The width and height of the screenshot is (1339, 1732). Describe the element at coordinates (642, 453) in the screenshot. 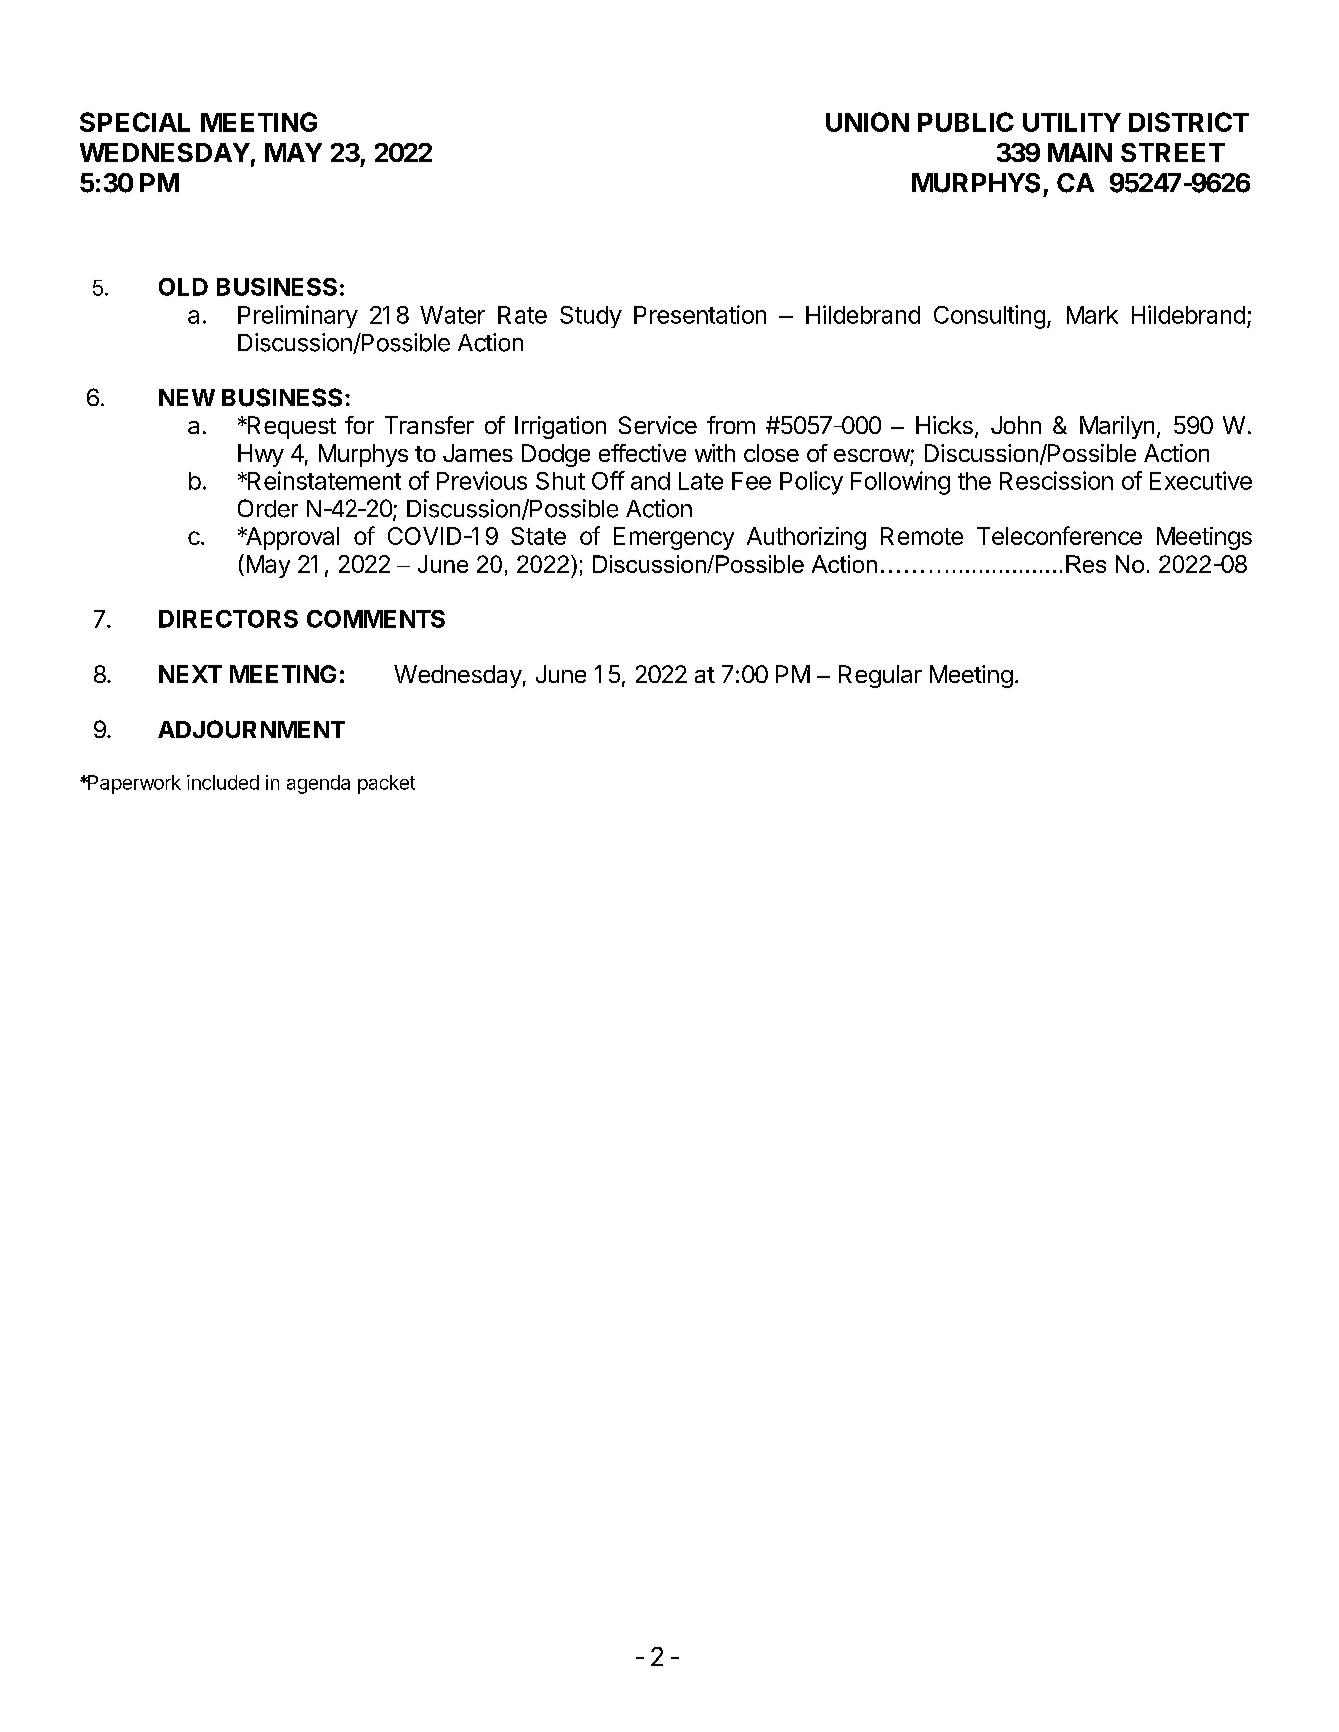

I see `effective` at that location.
